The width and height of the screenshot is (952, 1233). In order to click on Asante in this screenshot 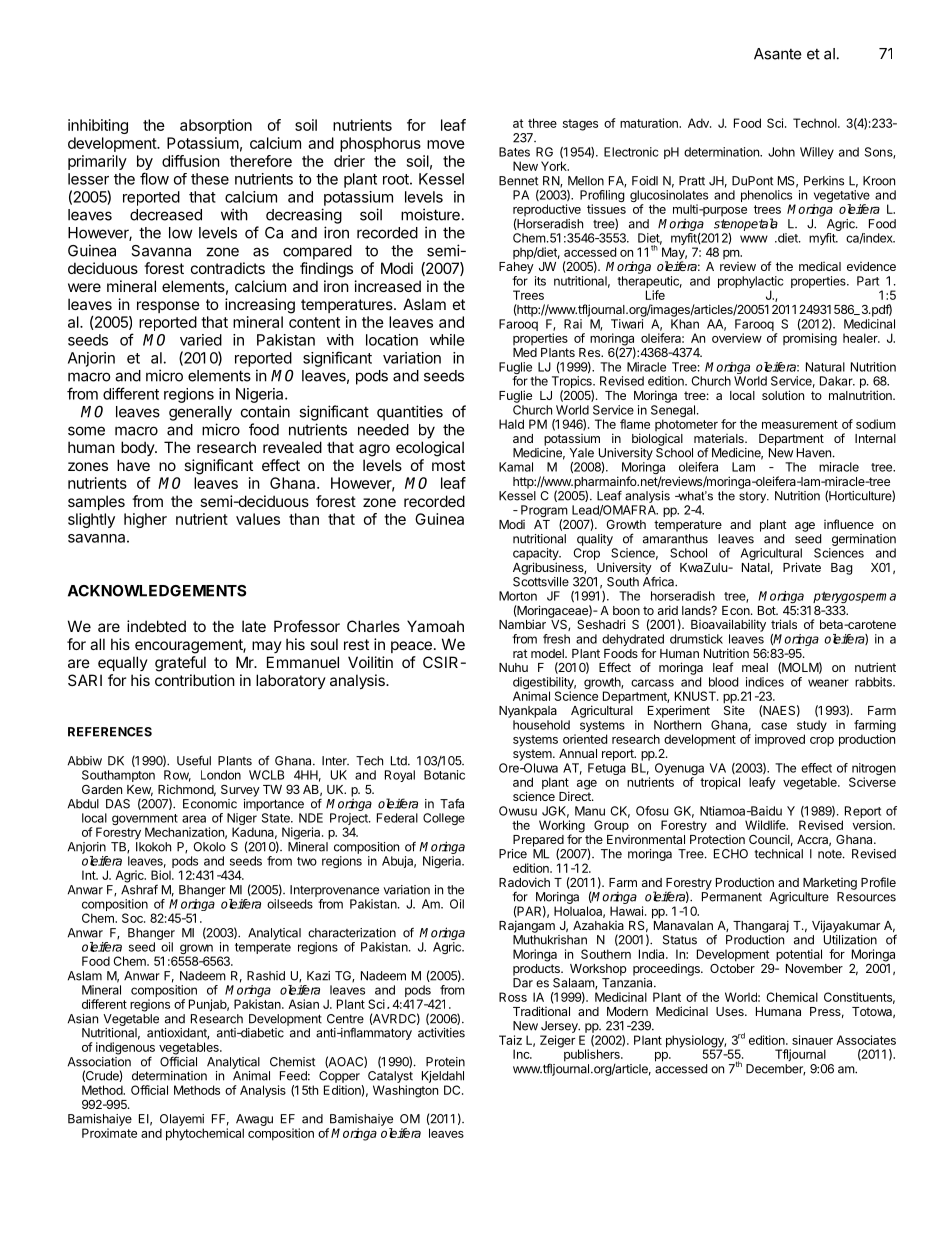, I will do `click(778, 54)`.
